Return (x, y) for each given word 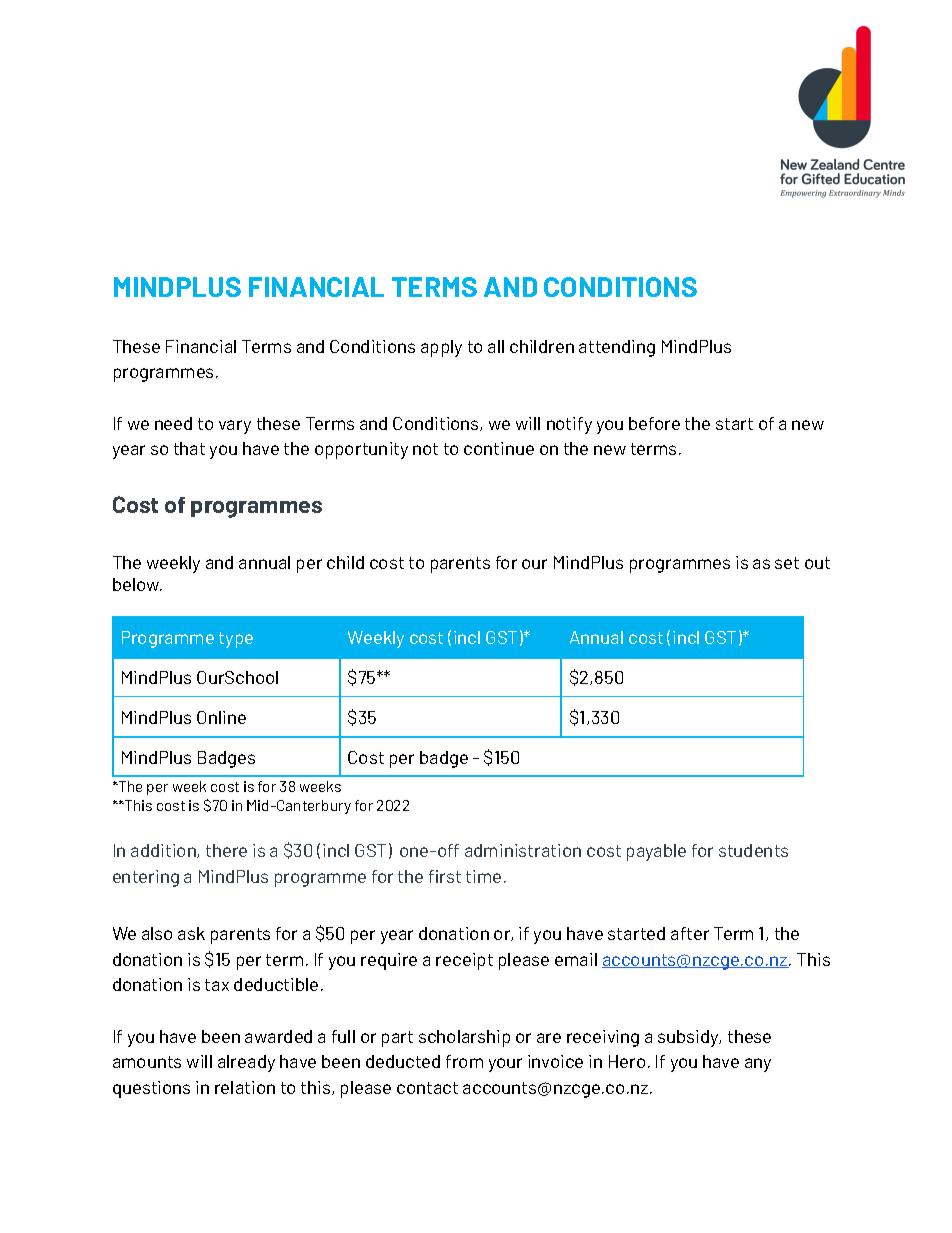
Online (221, 717)
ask (191, 933)
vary (235, 427)
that (189, 448)
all (496, 346)
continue (499, 448)
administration (523, 850)
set (787, 563)
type (236, 640)
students (753, 850)
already (246, 1063)
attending (617, 348)
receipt (464, 961)
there (226, 850)
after (690, 933)
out (817, 563)
